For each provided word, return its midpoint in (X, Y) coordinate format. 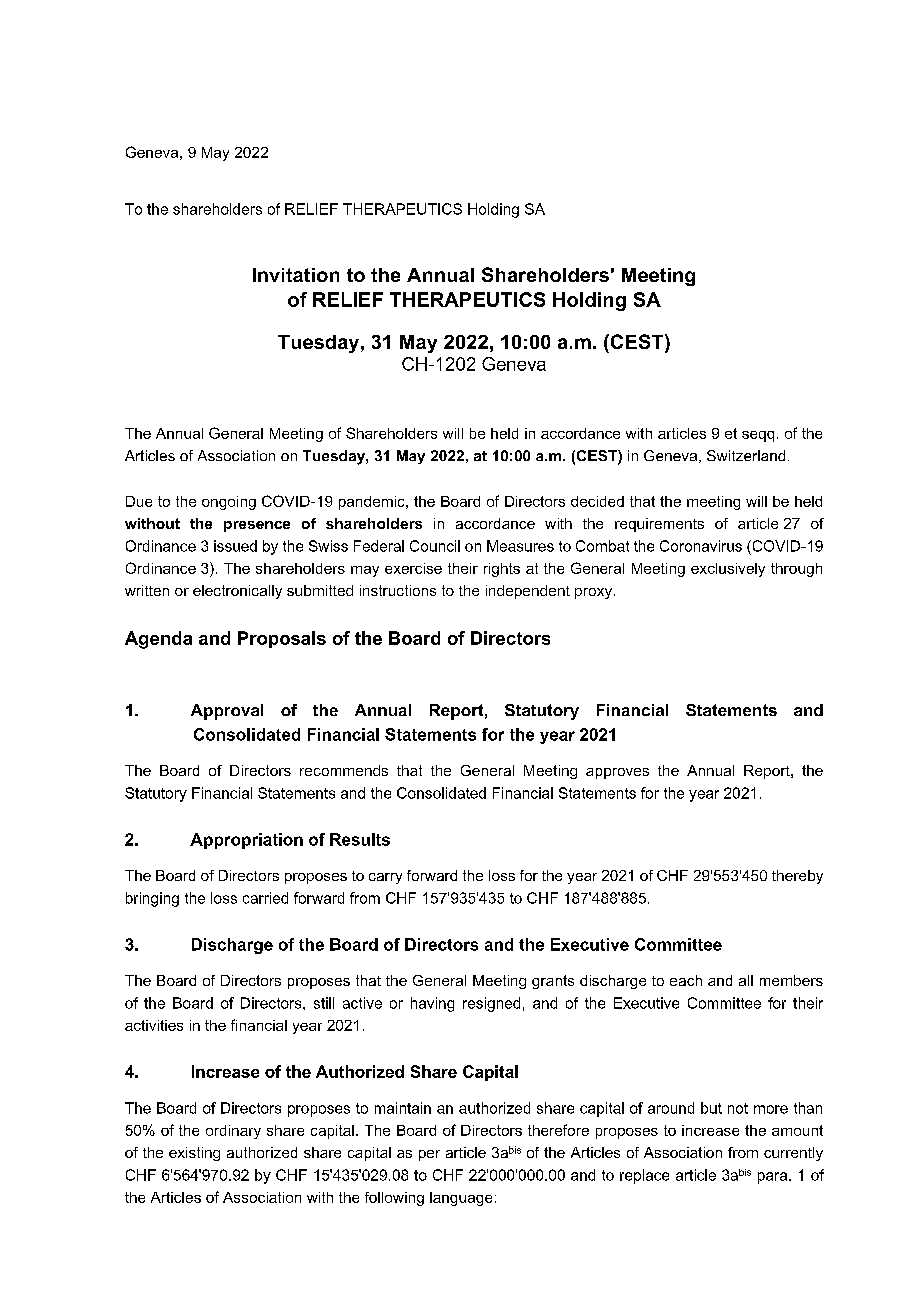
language (461, 1199)
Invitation (296, 275)
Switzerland (746, 455)
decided (597, 501)
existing (194, 1154)
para (774, 1178)
